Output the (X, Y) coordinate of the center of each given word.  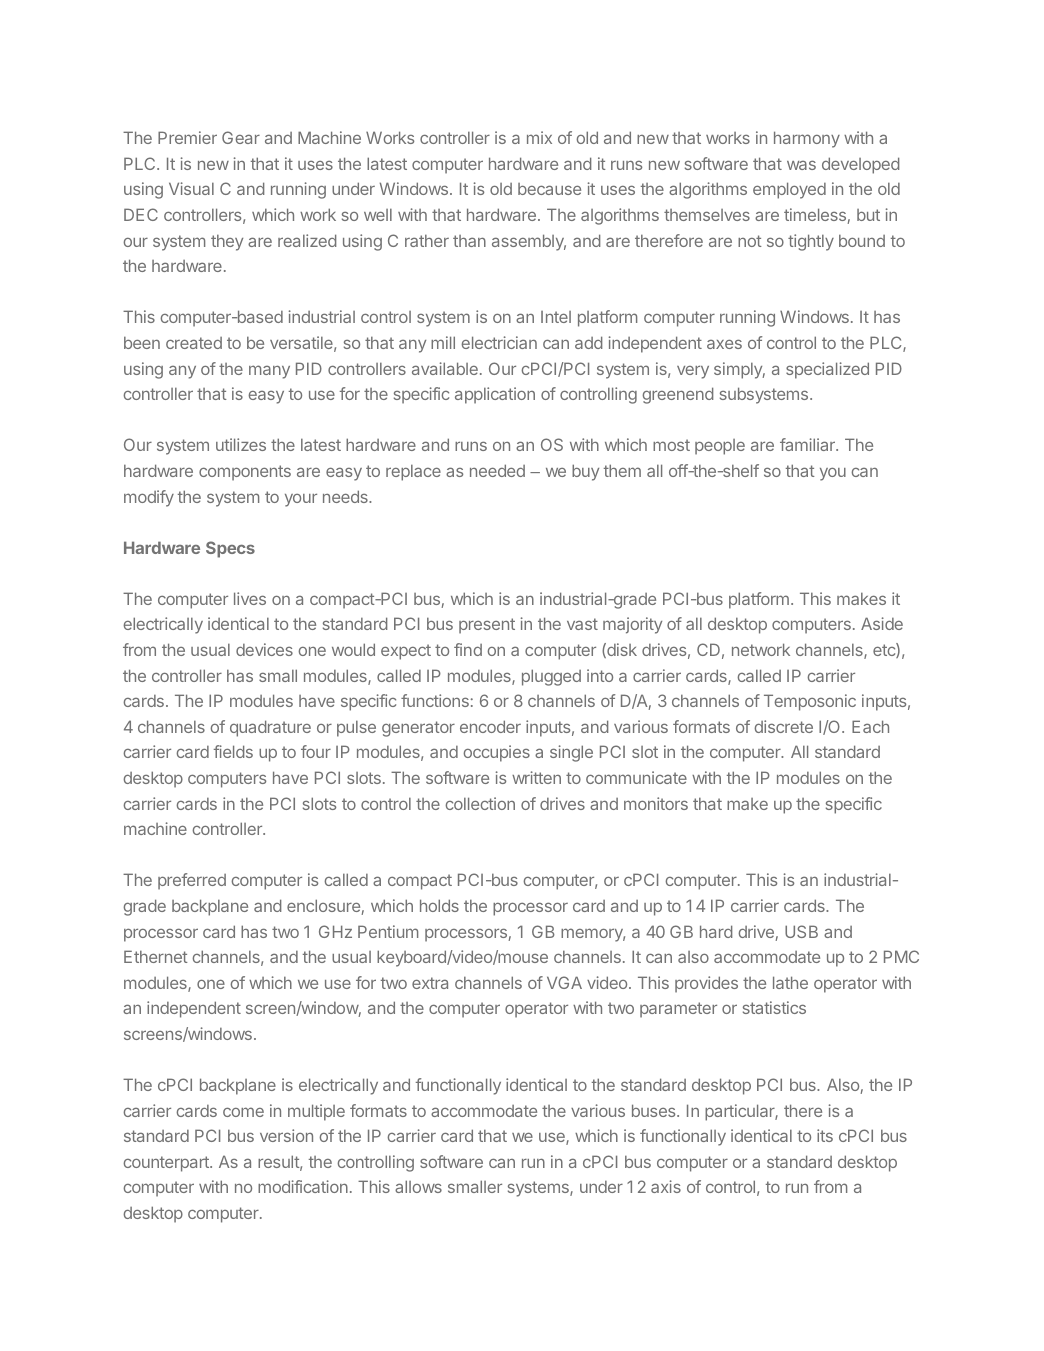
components (245, 473)
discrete (783, 726)
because (549, 189)
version (286, 1135)
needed (497, 470)
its (825, 1135)
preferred (192, 881)
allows (418, 1186)
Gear (241, 137)
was (801, 165)
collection (480, 803)
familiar (808, 444)
